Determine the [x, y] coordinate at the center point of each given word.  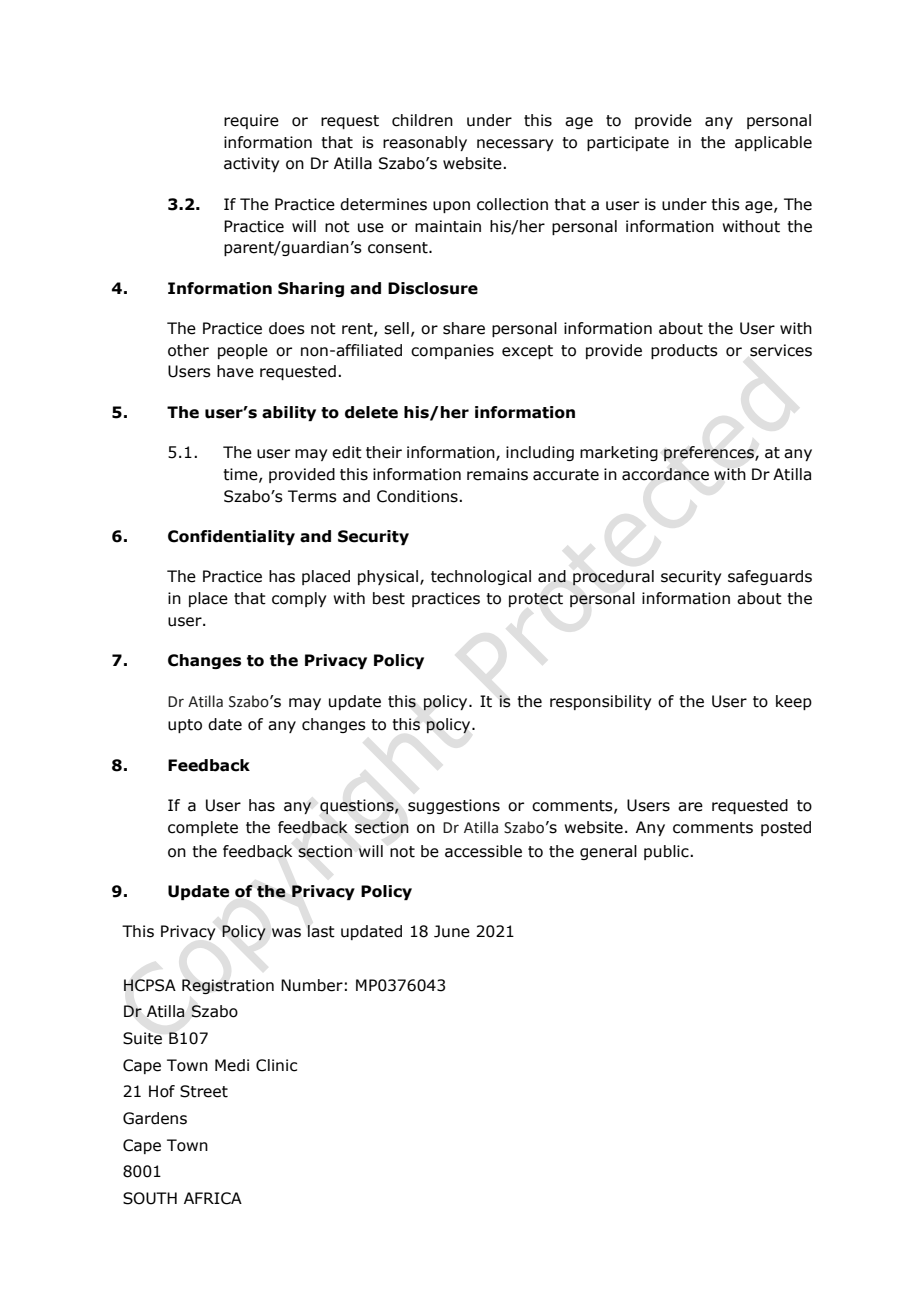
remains [497, 474]
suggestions [454, 806]
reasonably [425, 143]
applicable [773, 143]
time [241, 475]
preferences [710, 453]
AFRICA [213, 1198]
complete [203, 828]
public [667, 852]
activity [251, 164]
